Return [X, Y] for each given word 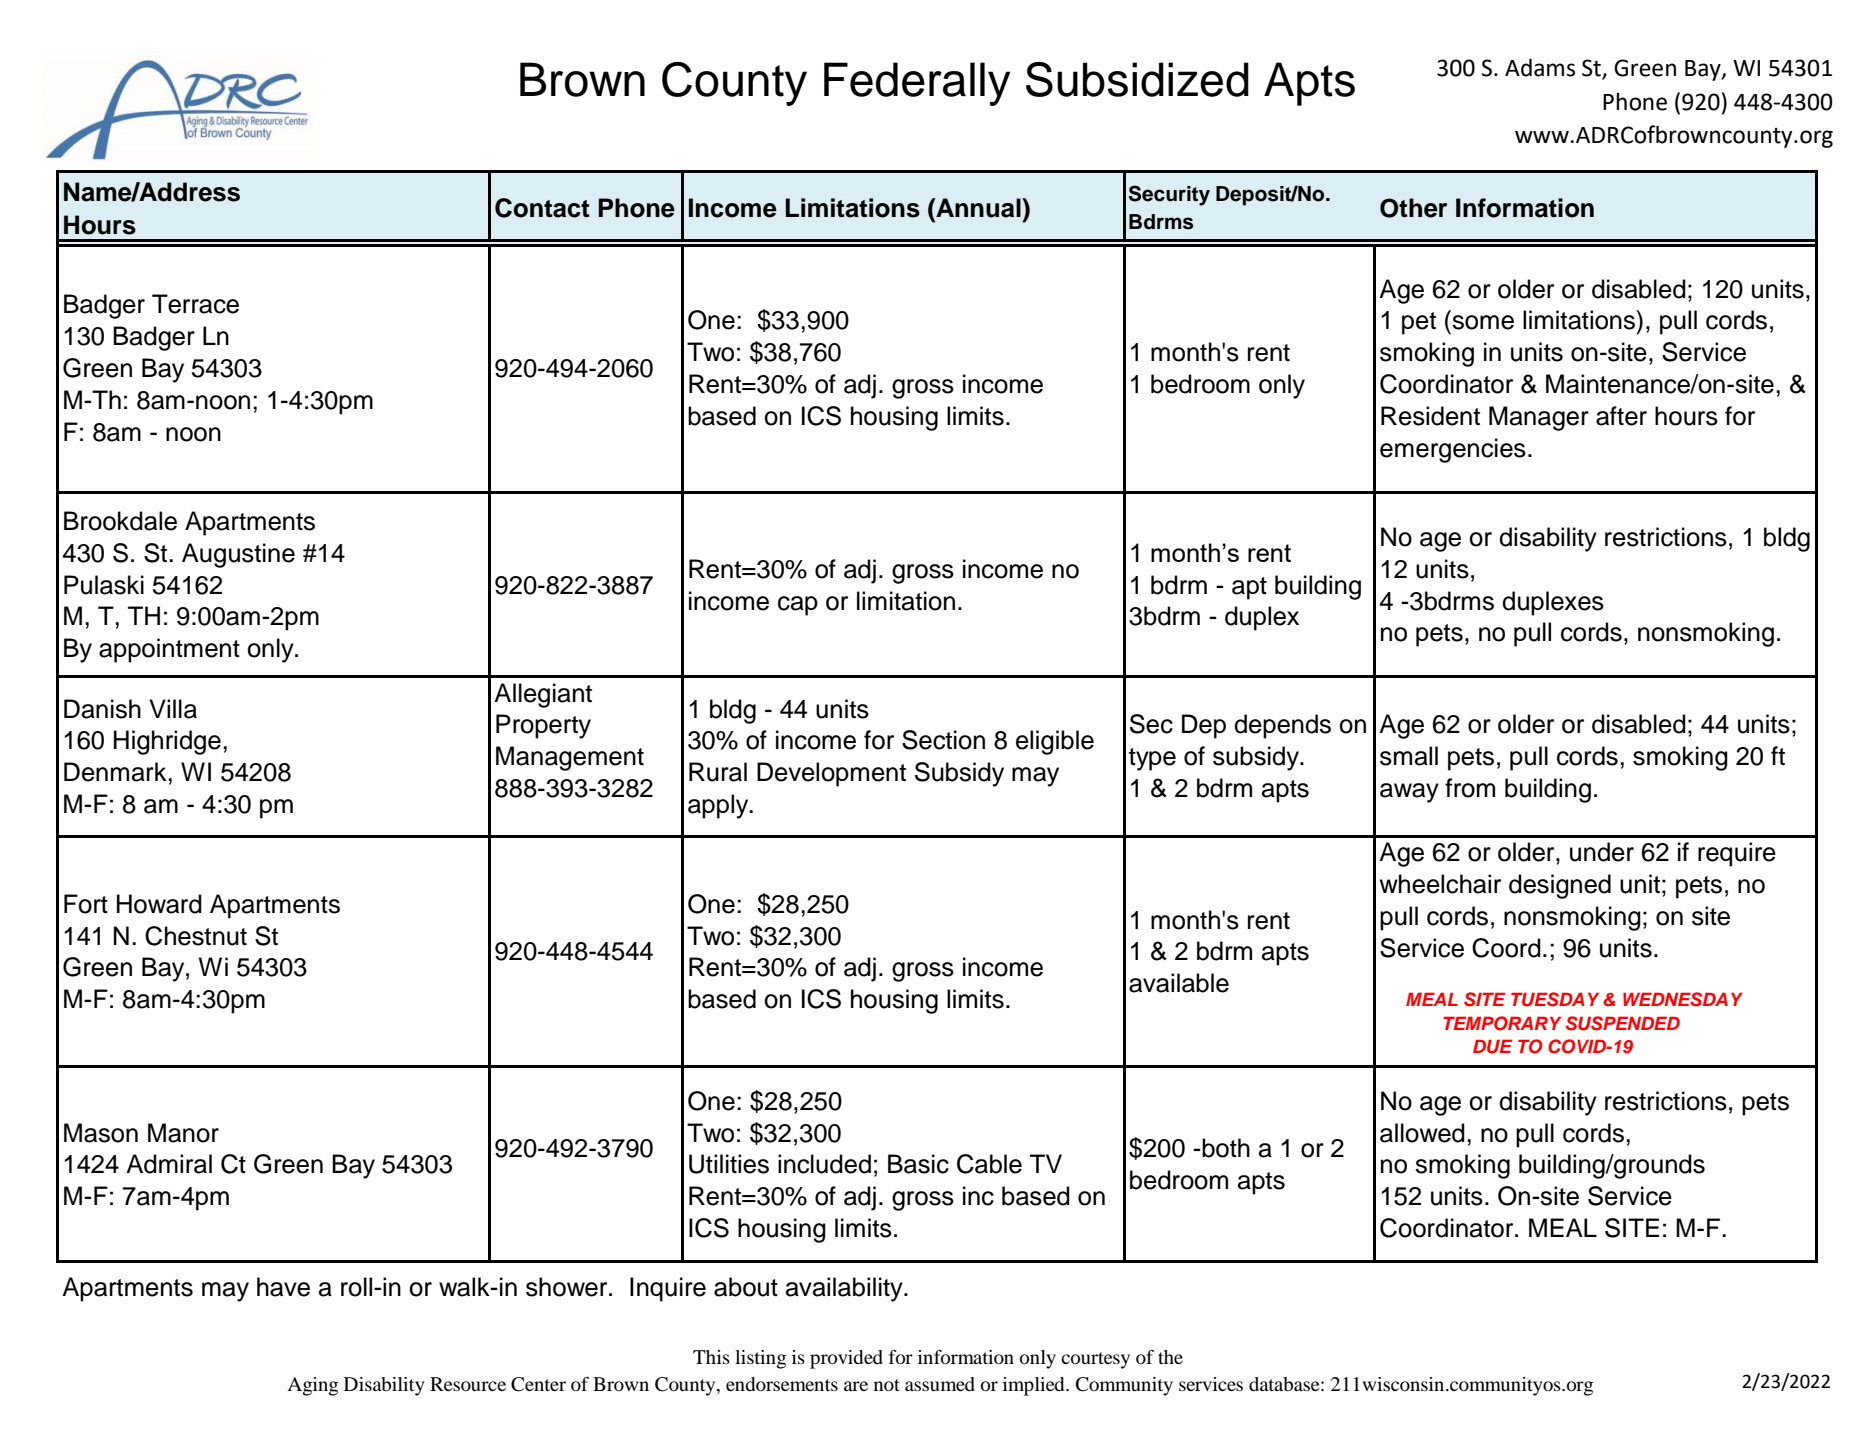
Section [943, 740]
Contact [542, 208]
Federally [917, 84]
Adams [1540, 68]
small [1409, 756]
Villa [173, 709]
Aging [312, 1386]
